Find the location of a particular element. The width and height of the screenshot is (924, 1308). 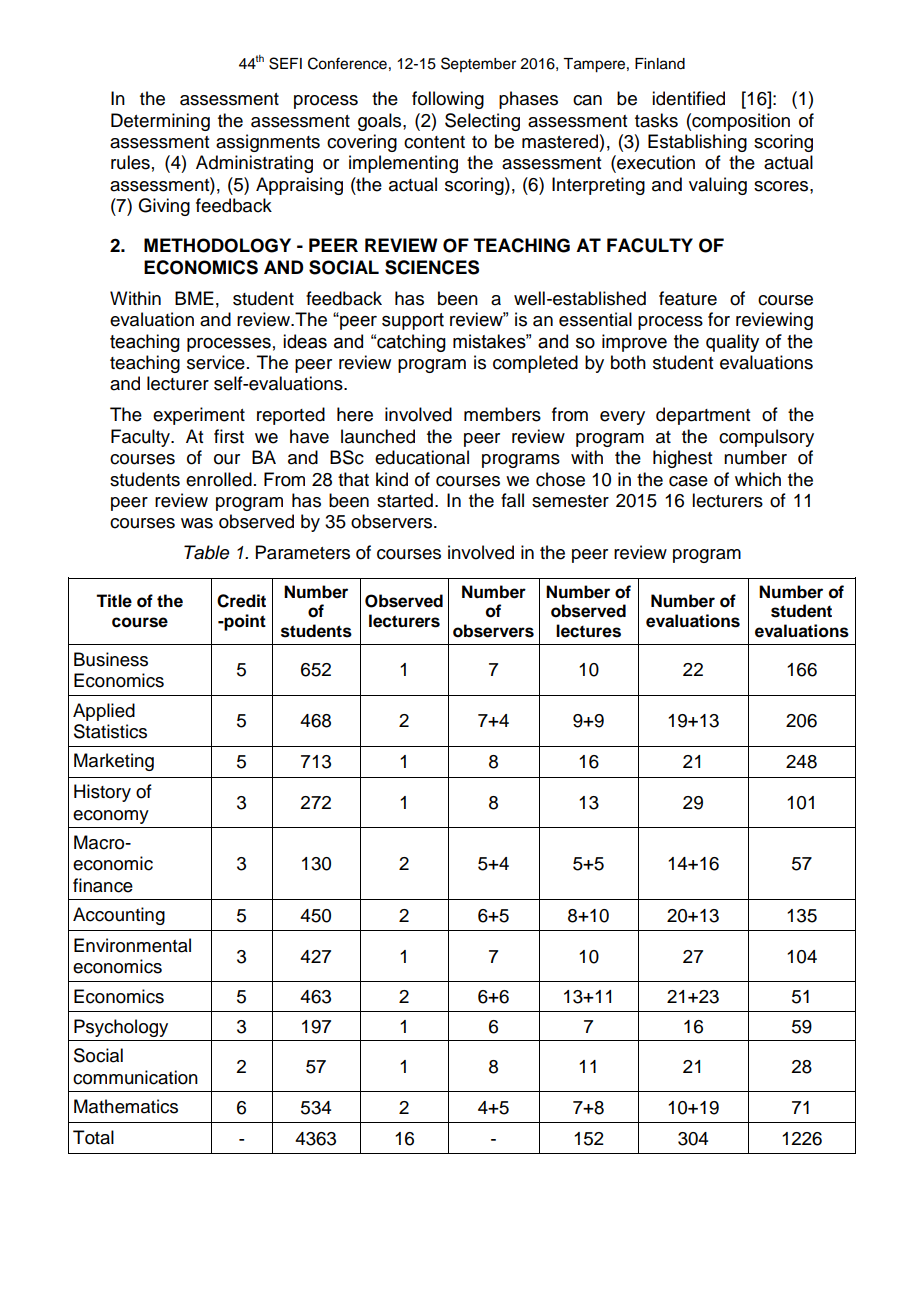

lectures is located at coordinates (588, 631).
